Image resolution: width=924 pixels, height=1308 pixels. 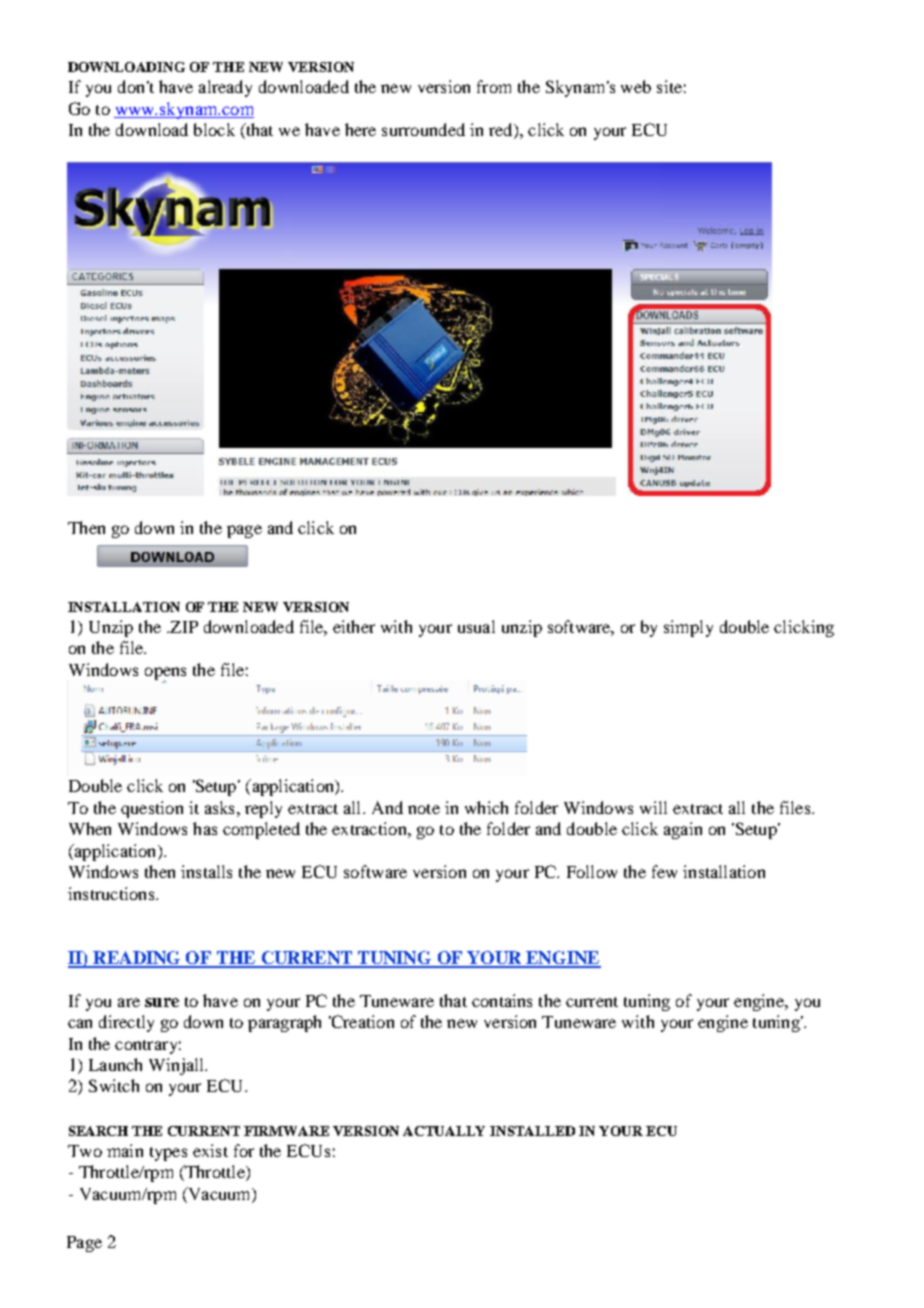 What do you see at coordinates (112, 893) in the screenshot?
I see `instructions` at bounding box center [112, 893].
